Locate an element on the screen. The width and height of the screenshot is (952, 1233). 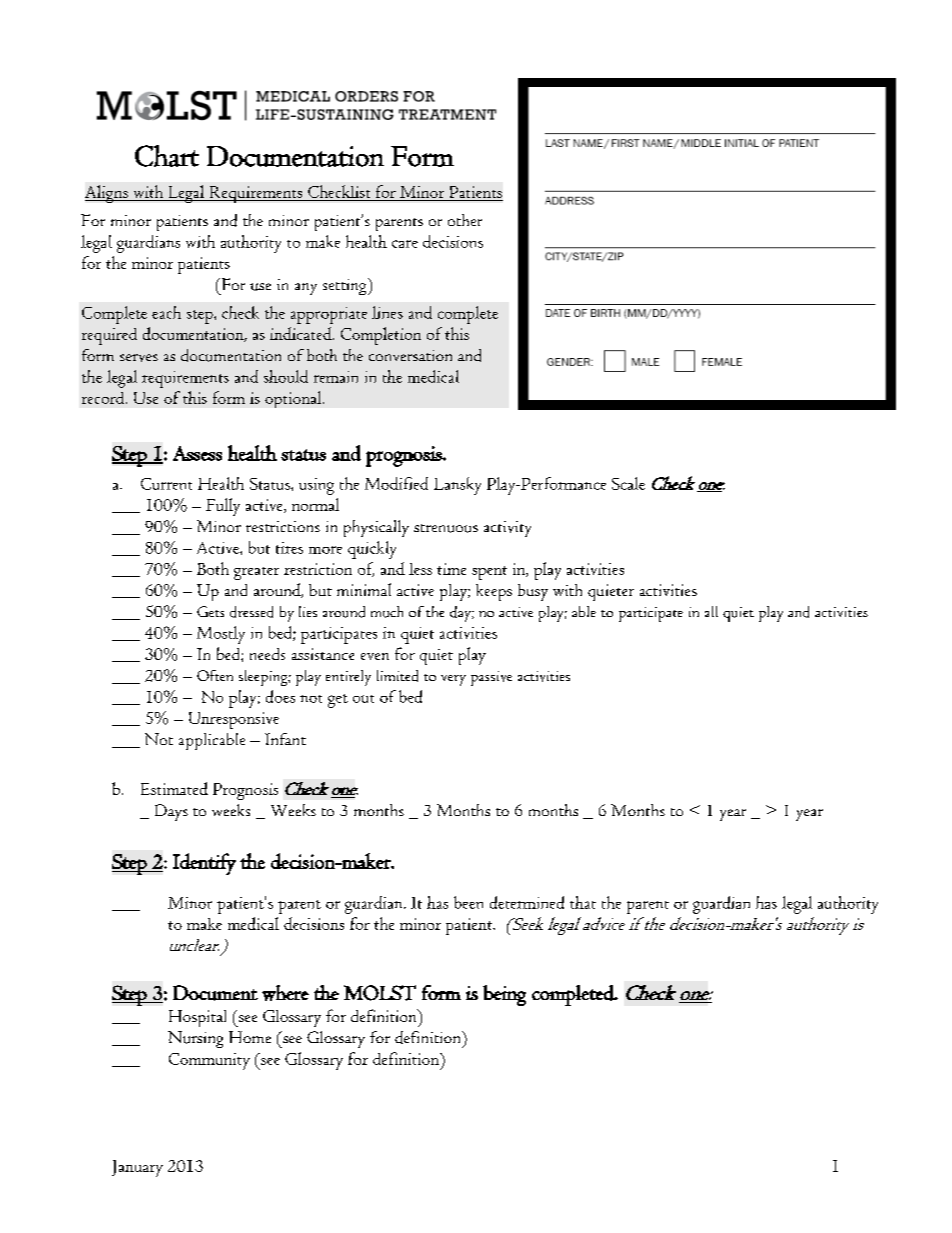
Estimated is located at coordinates (174, 788).
